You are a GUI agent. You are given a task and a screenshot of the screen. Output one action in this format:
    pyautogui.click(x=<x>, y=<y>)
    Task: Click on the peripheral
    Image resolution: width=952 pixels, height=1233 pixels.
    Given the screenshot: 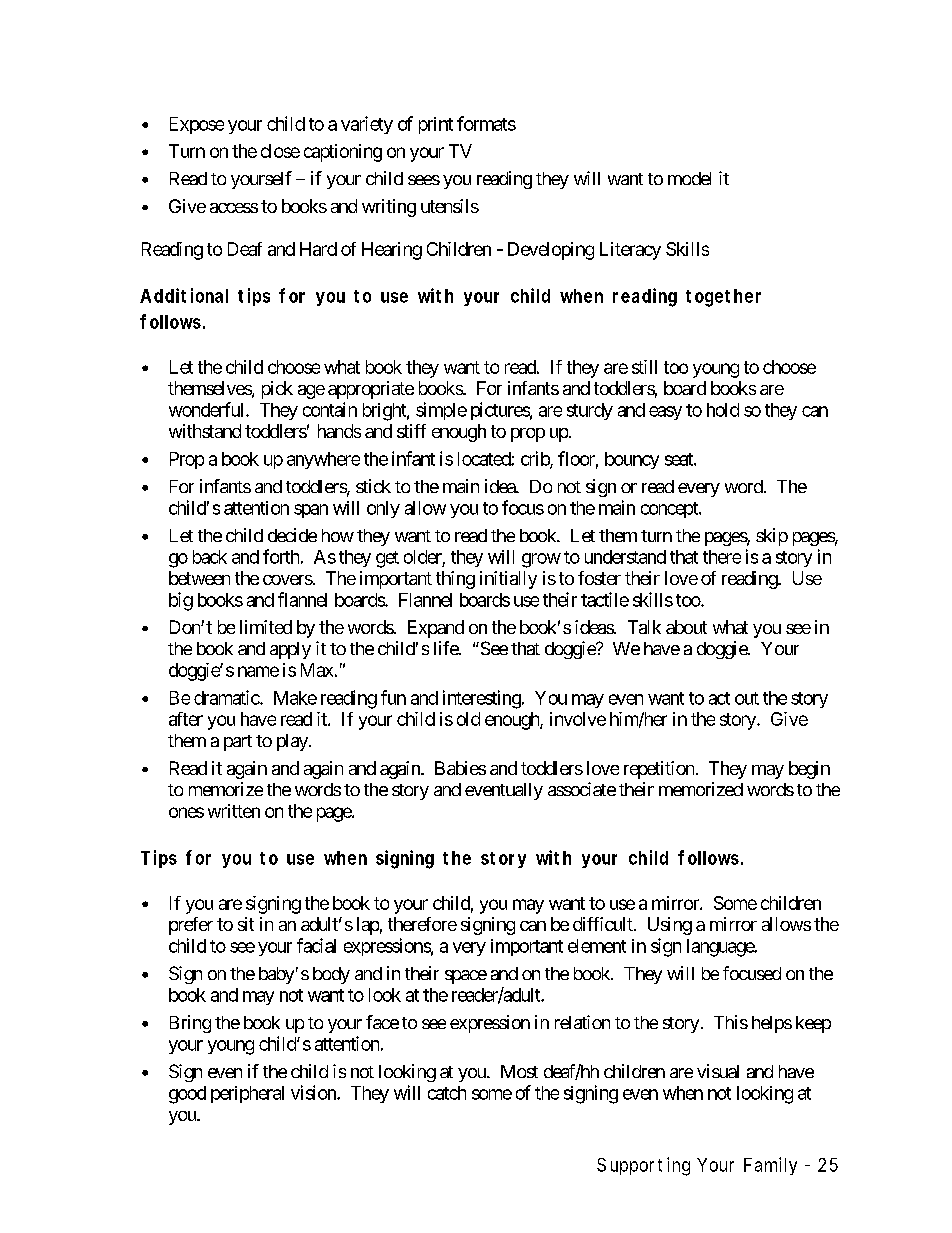 What is the action you would take?
    pyautogui.click(x=247, y=1094)
